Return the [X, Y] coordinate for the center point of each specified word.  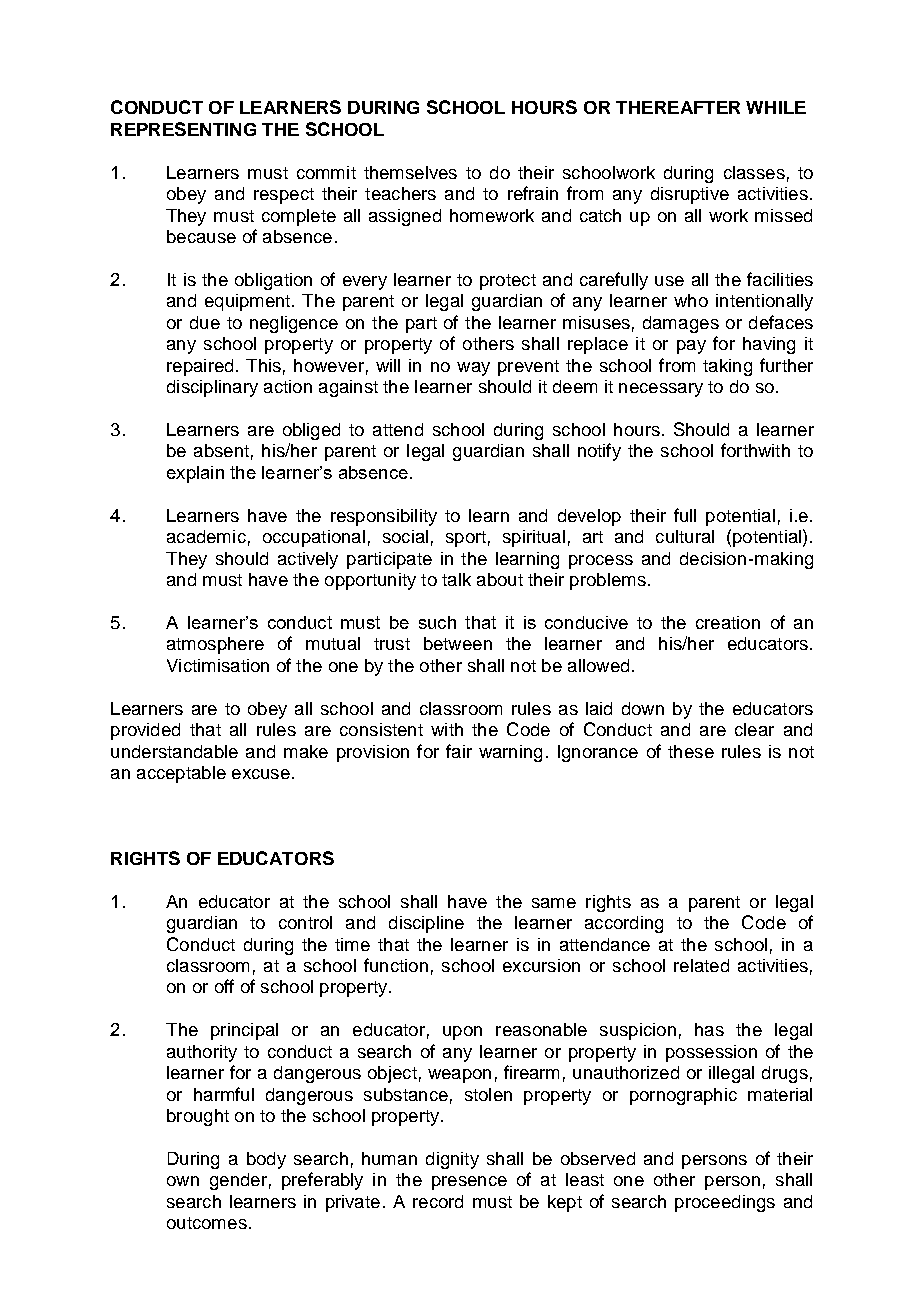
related [701, 965]
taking [727, 367]
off [224, 986]
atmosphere [215, 645]
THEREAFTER [678, 107]
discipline [426, 924]
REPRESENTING [183, 129]
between [458, 643]
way [473, 369]
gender [238, 1181]
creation [728, 622]
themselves [410, 172]
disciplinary [212, 388]
